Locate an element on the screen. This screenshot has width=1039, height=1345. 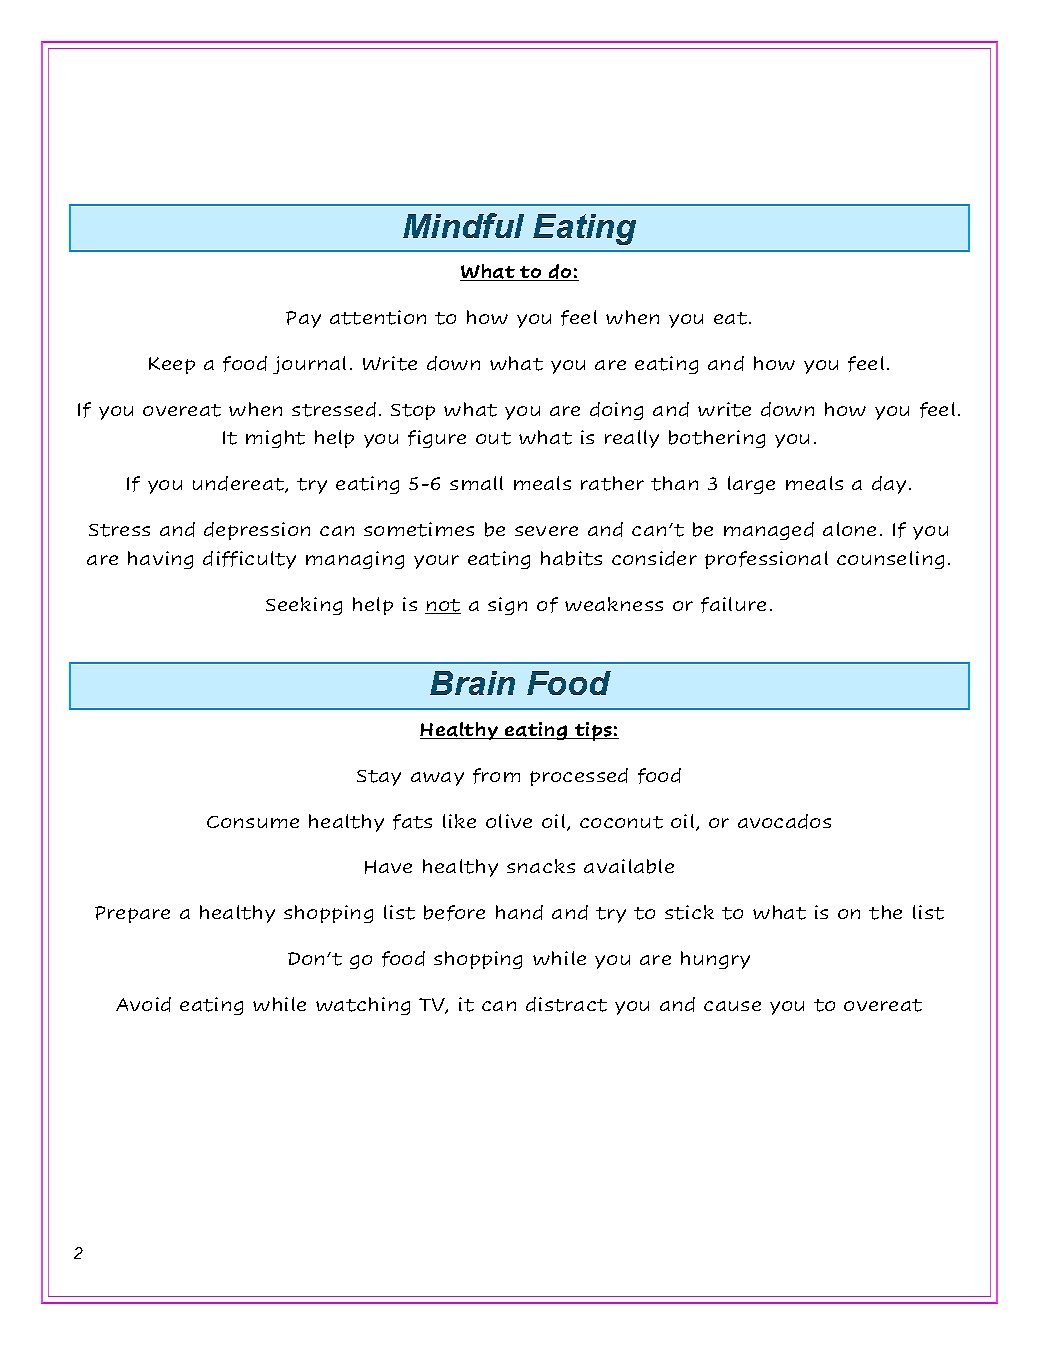
doing is located at coordinates (616, 411).
